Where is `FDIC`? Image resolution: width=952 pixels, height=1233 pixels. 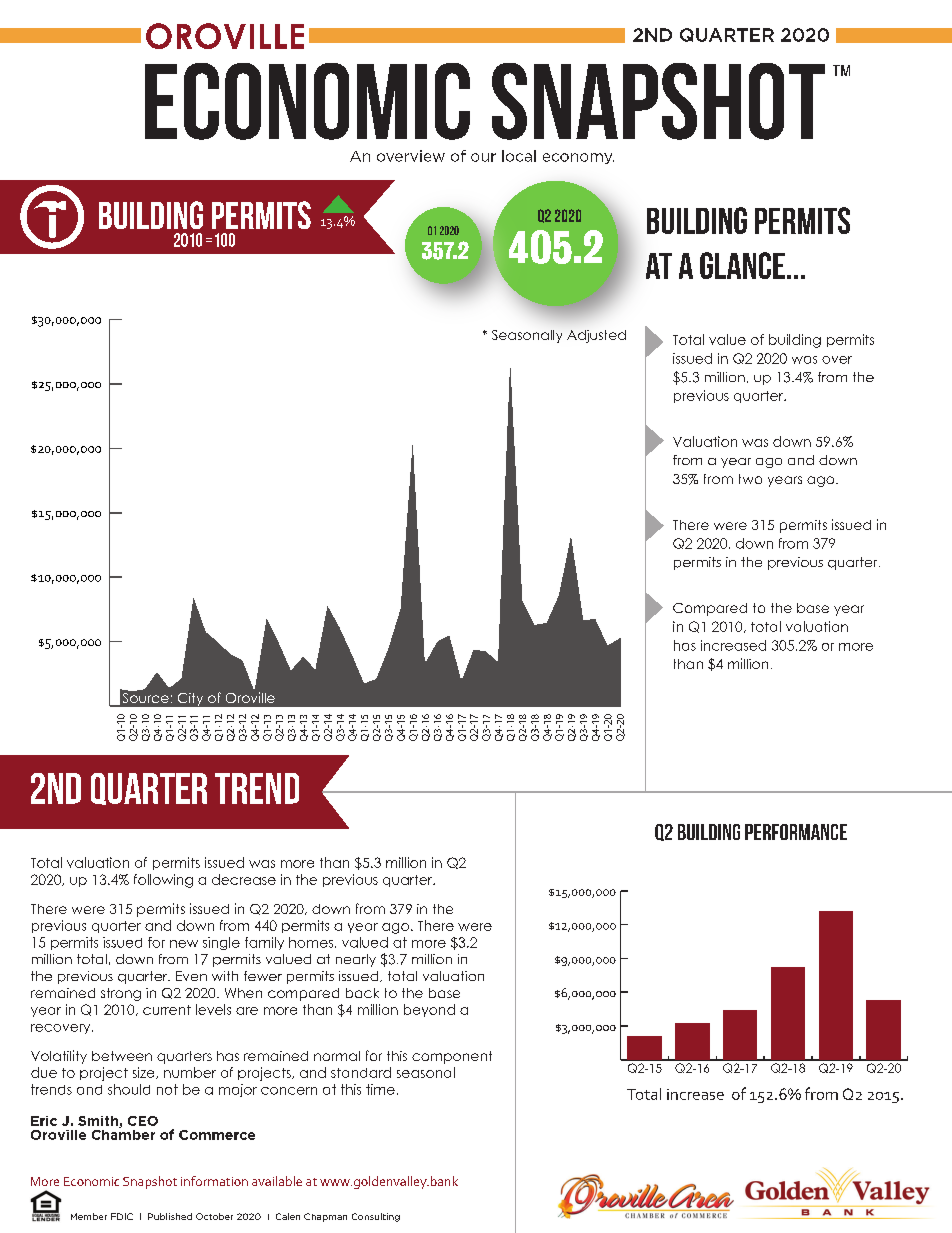 FDIC is located at coordinates (122, 1216).
